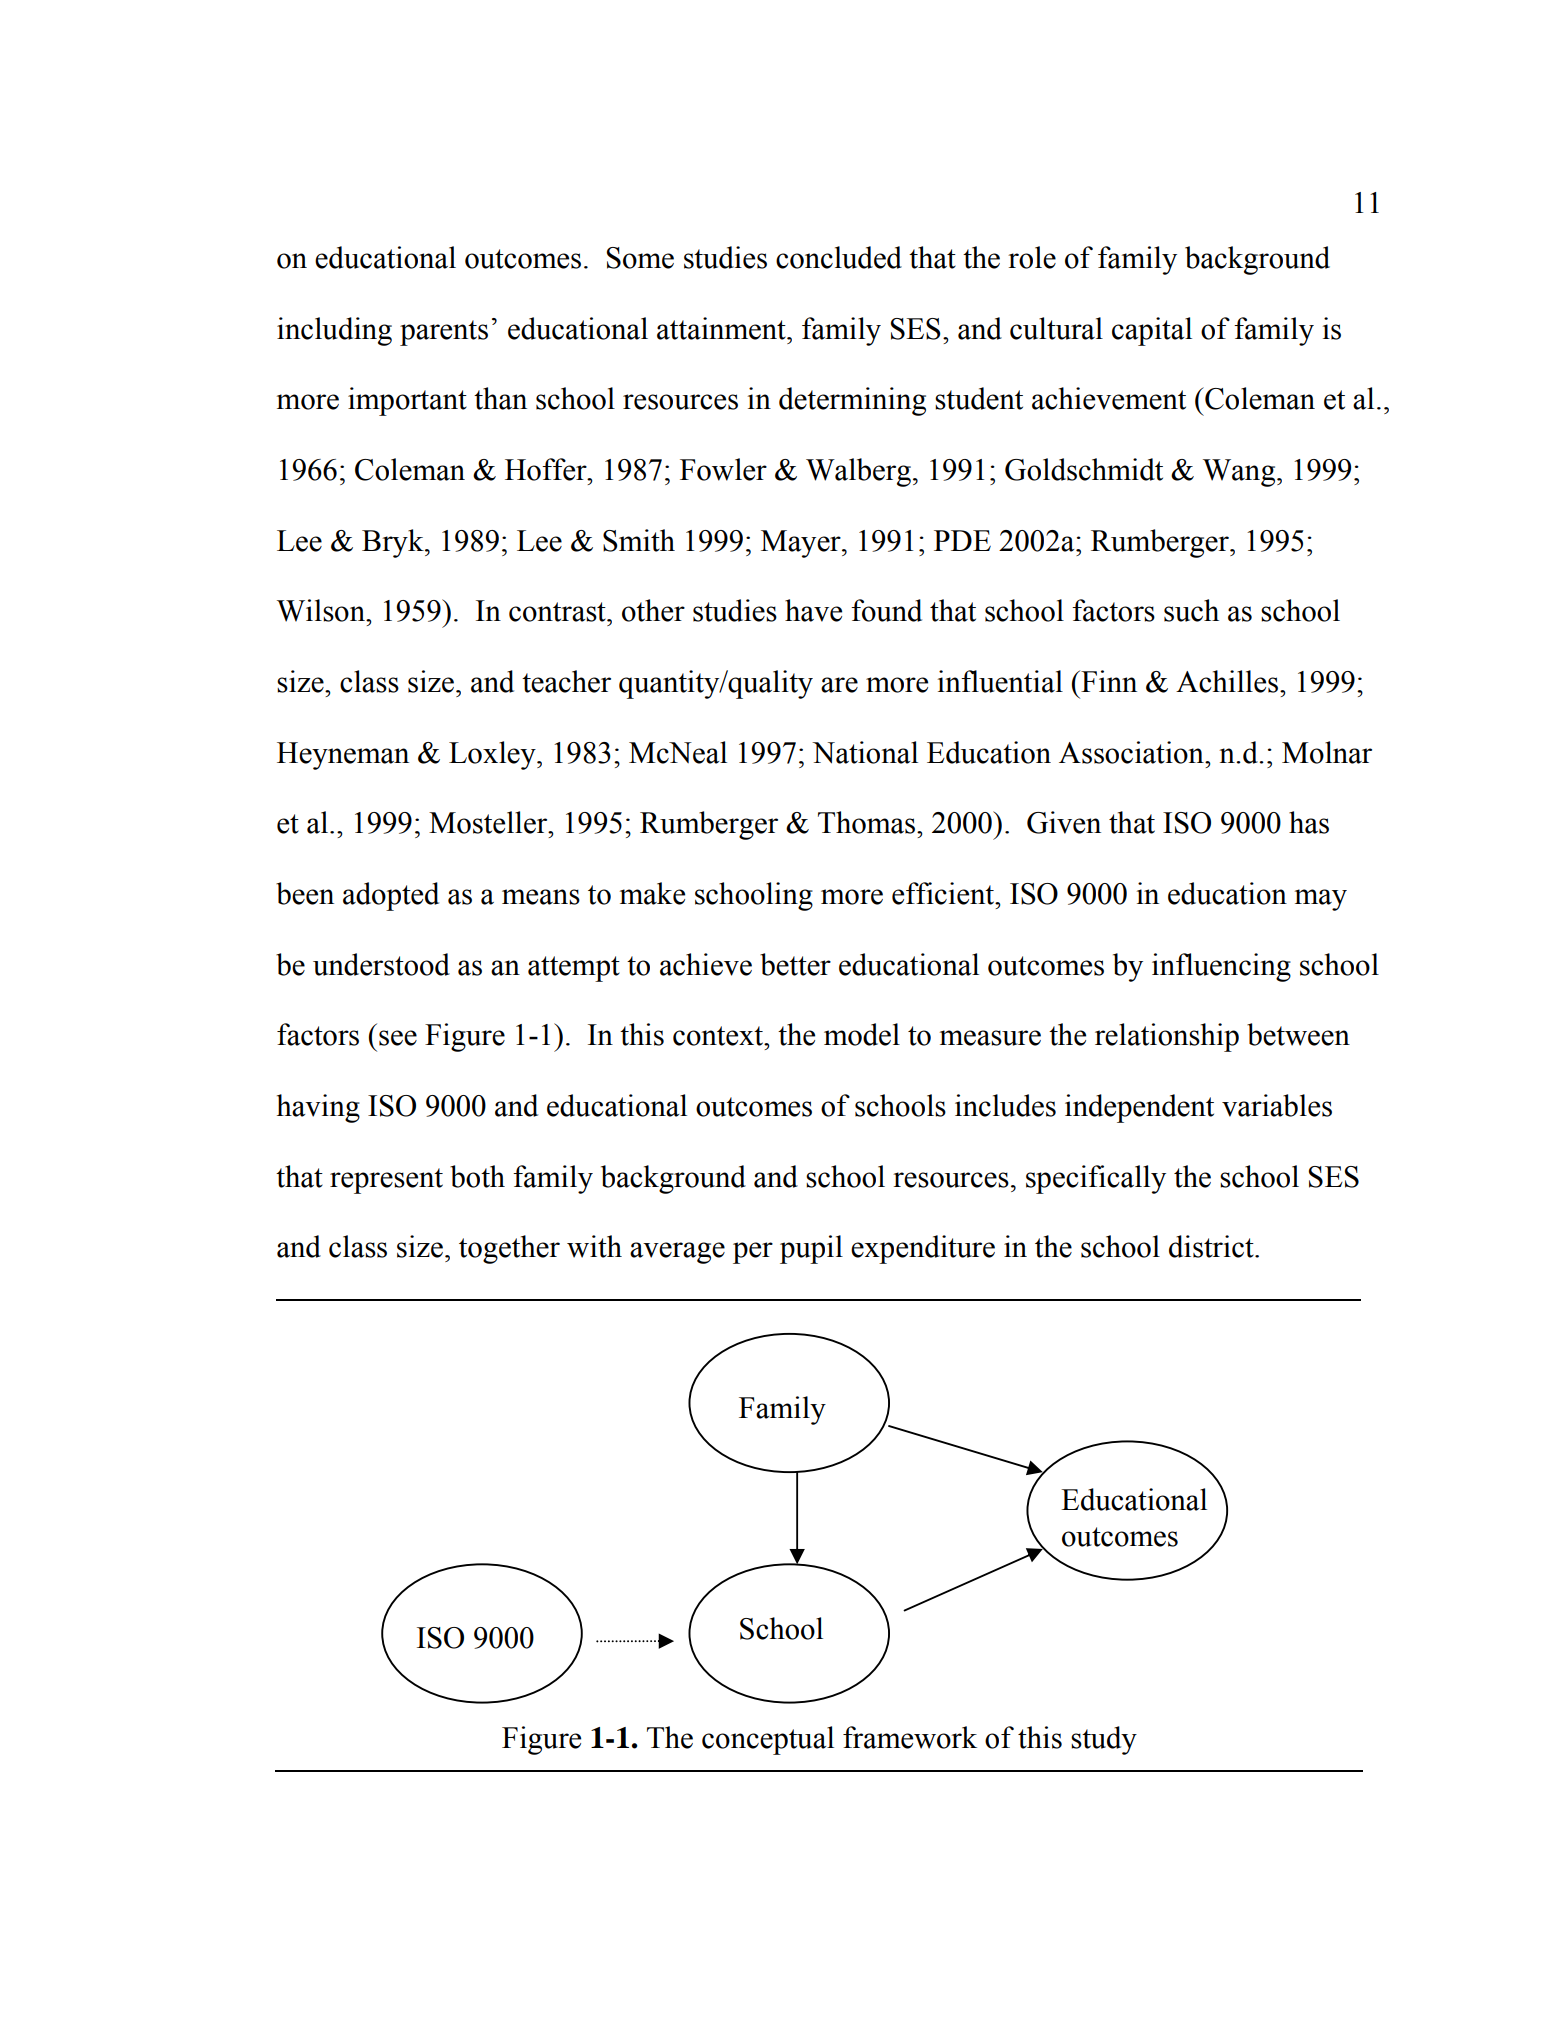 The width and height of the screenshot is (1567, 2028). Describe the element at coordinates (795, 964) in the screenshot. I see `better` at that location.
